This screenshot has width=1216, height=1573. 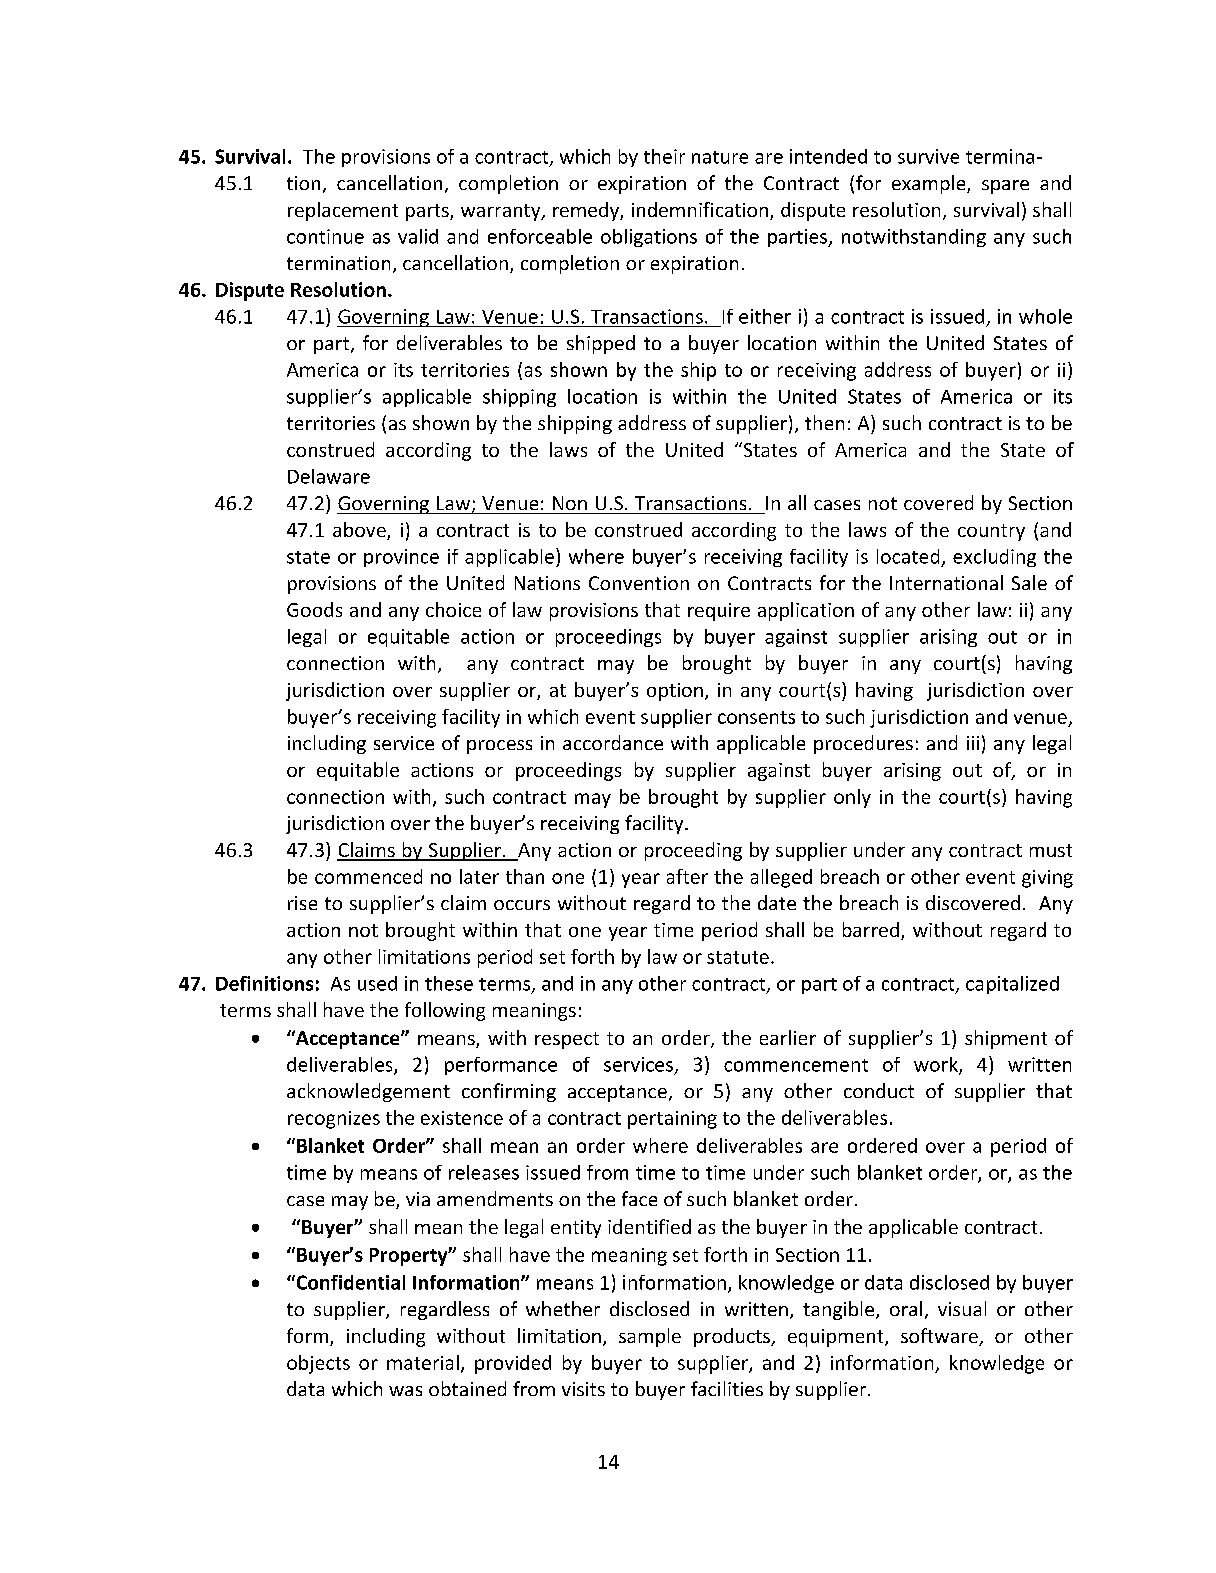 What do you see at coordinates (423, 1362) in the screenshot?
I see `material` at bounding box center [423, 1362].
